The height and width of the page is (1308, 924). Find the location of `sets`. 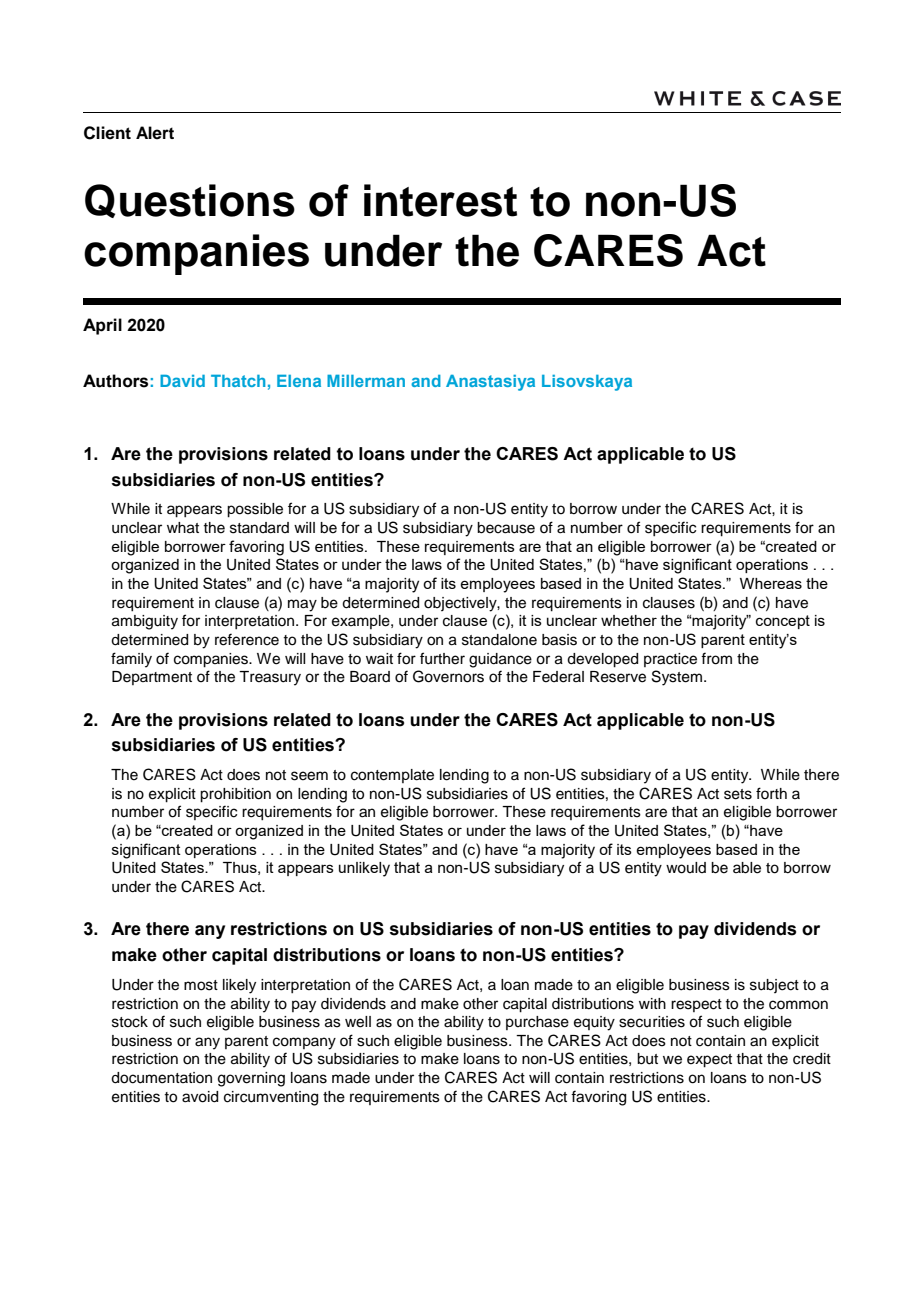

sets is located at coordinates (738, 794).
